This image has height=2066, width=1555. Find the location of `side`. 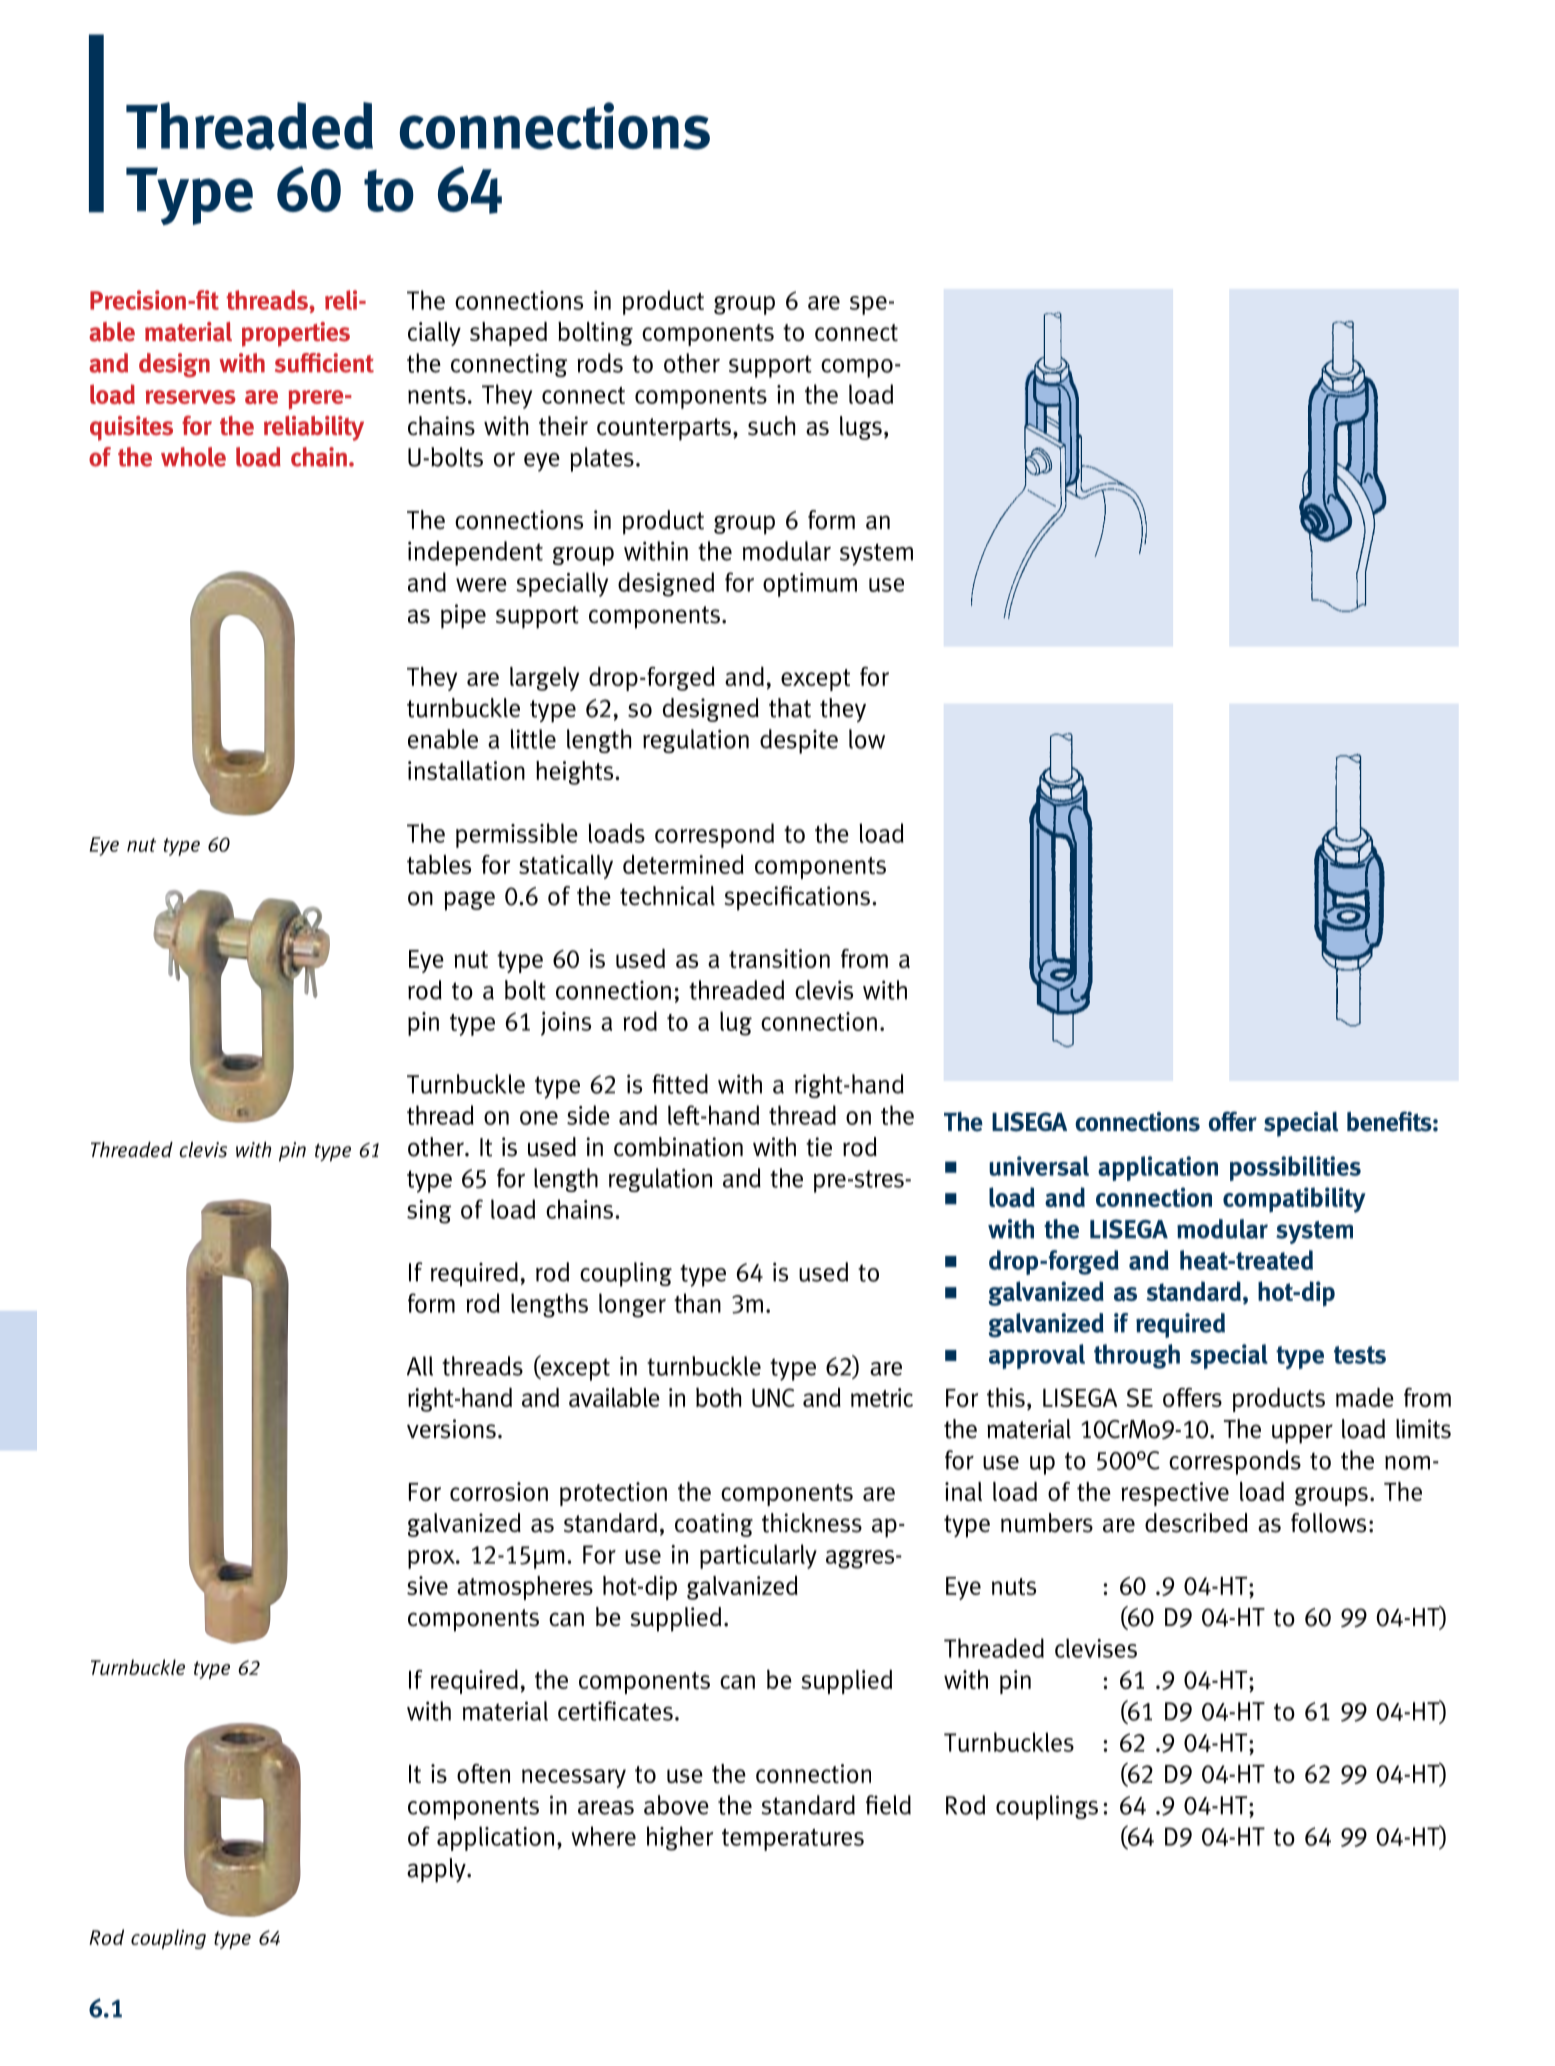

side is located at coordinates (588, 1115).
